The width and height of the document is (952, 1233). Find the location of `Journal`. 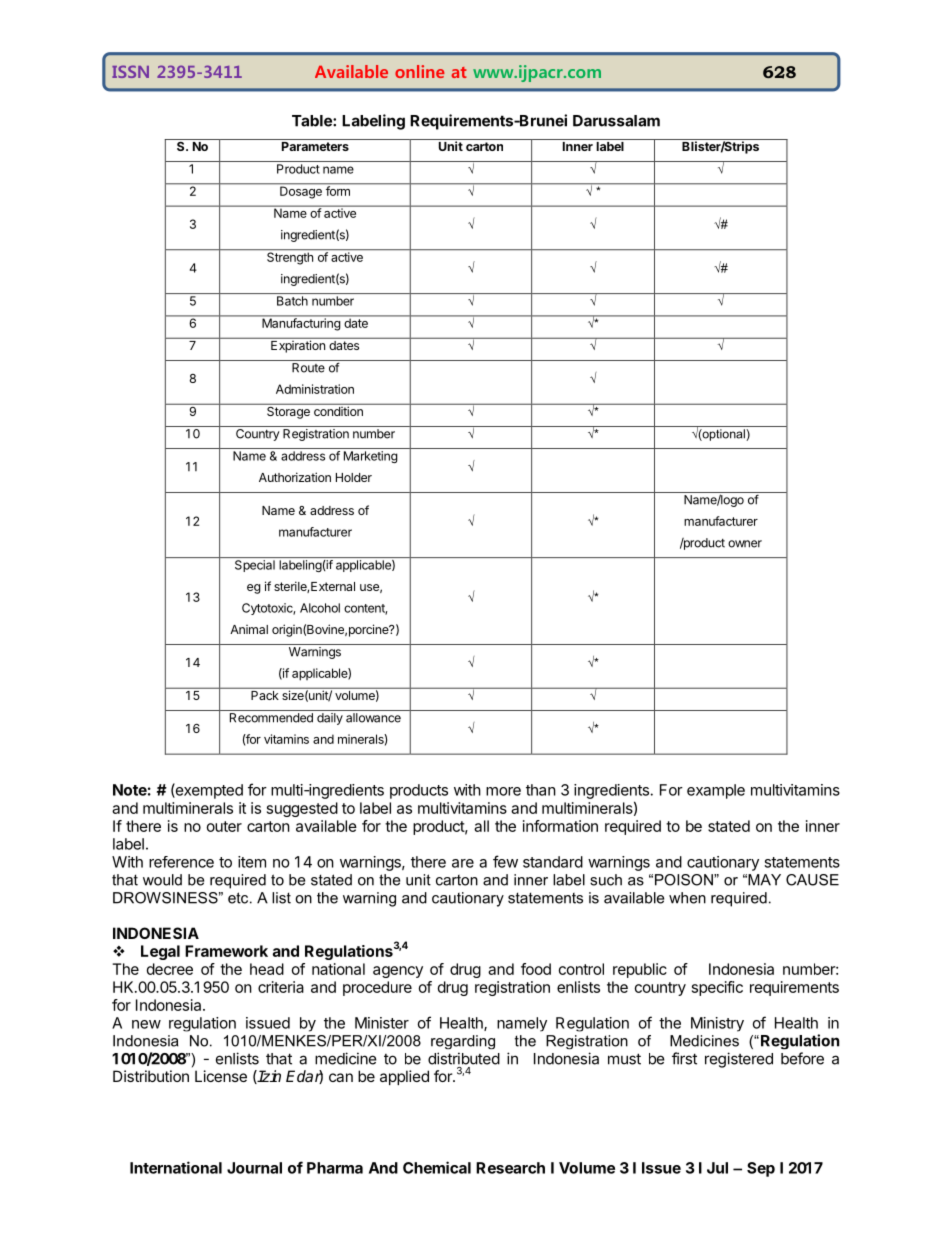

Journal is located at coordinates (254, 1168).
